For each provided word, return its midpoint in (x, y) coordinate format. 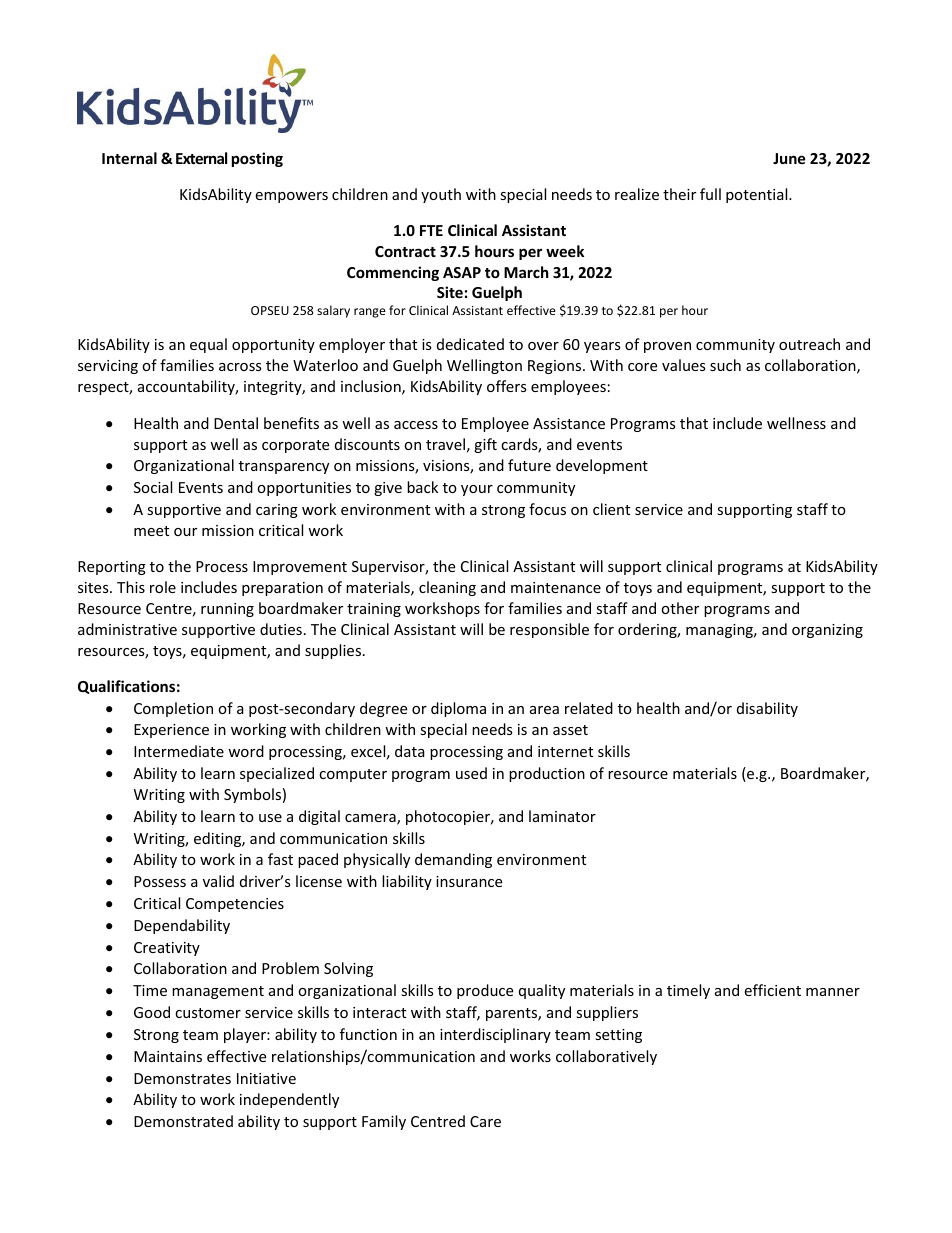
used (471, 773)
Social (153, 487)
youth (441, 195)
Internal (129, 158)
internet (565, 751)
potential (758, 195)
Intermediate (179, 751)
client (611, 509)
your (477, 490)
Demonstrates (182, 1078)
